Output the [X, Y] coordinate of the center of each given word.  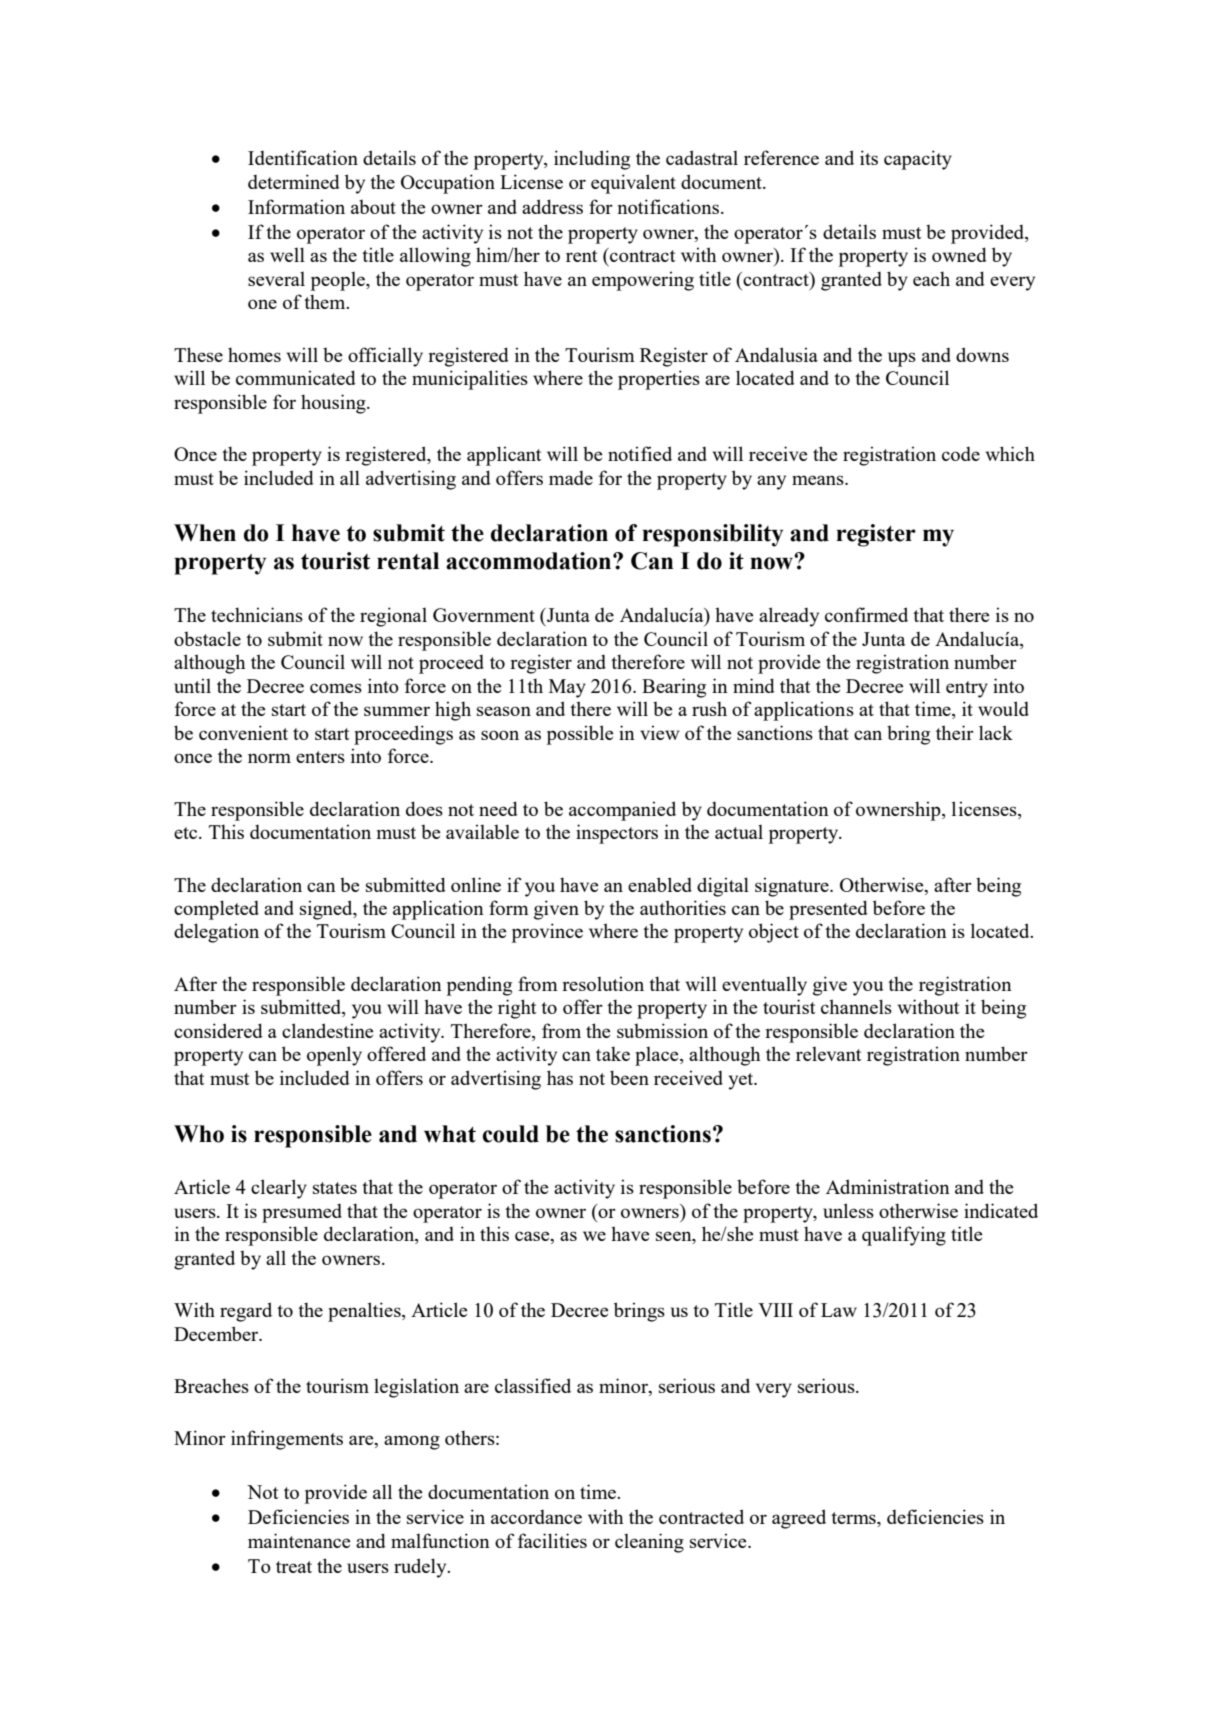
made [571, 478]
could [511, 1134]
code [961, 454]
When [205, 533]
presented [828, 910]
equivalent [633, 184]
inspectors [617, 834]
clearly [279, 1189]
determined [294, 181]
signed [327, 910]
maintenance [299, 1540]
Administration [888, 1186]
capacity [918, 160]
